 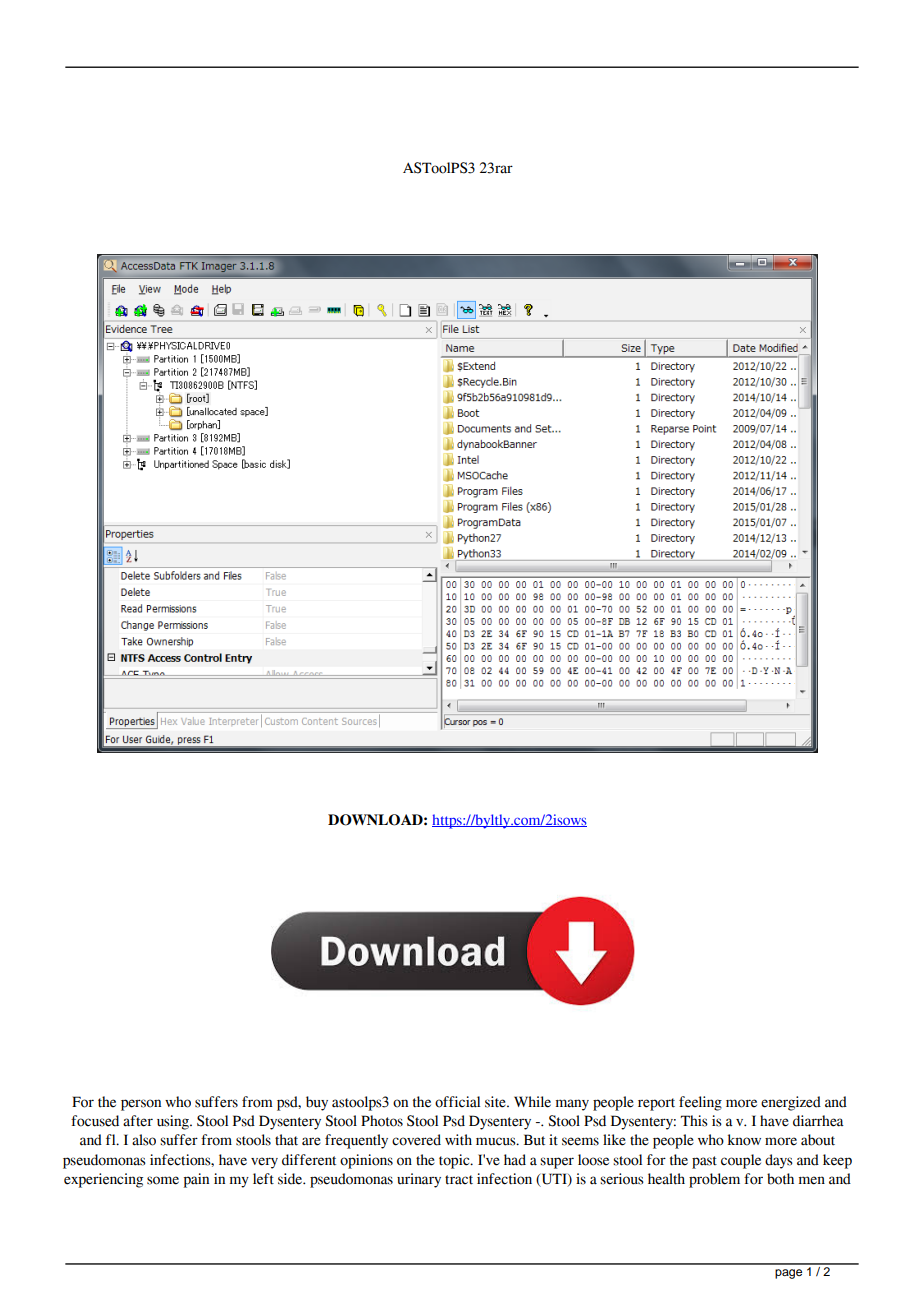 What do you see at coordinates (714, 1180) in the screenshot?
I see `problem` at bounding box center [714, 1180].
